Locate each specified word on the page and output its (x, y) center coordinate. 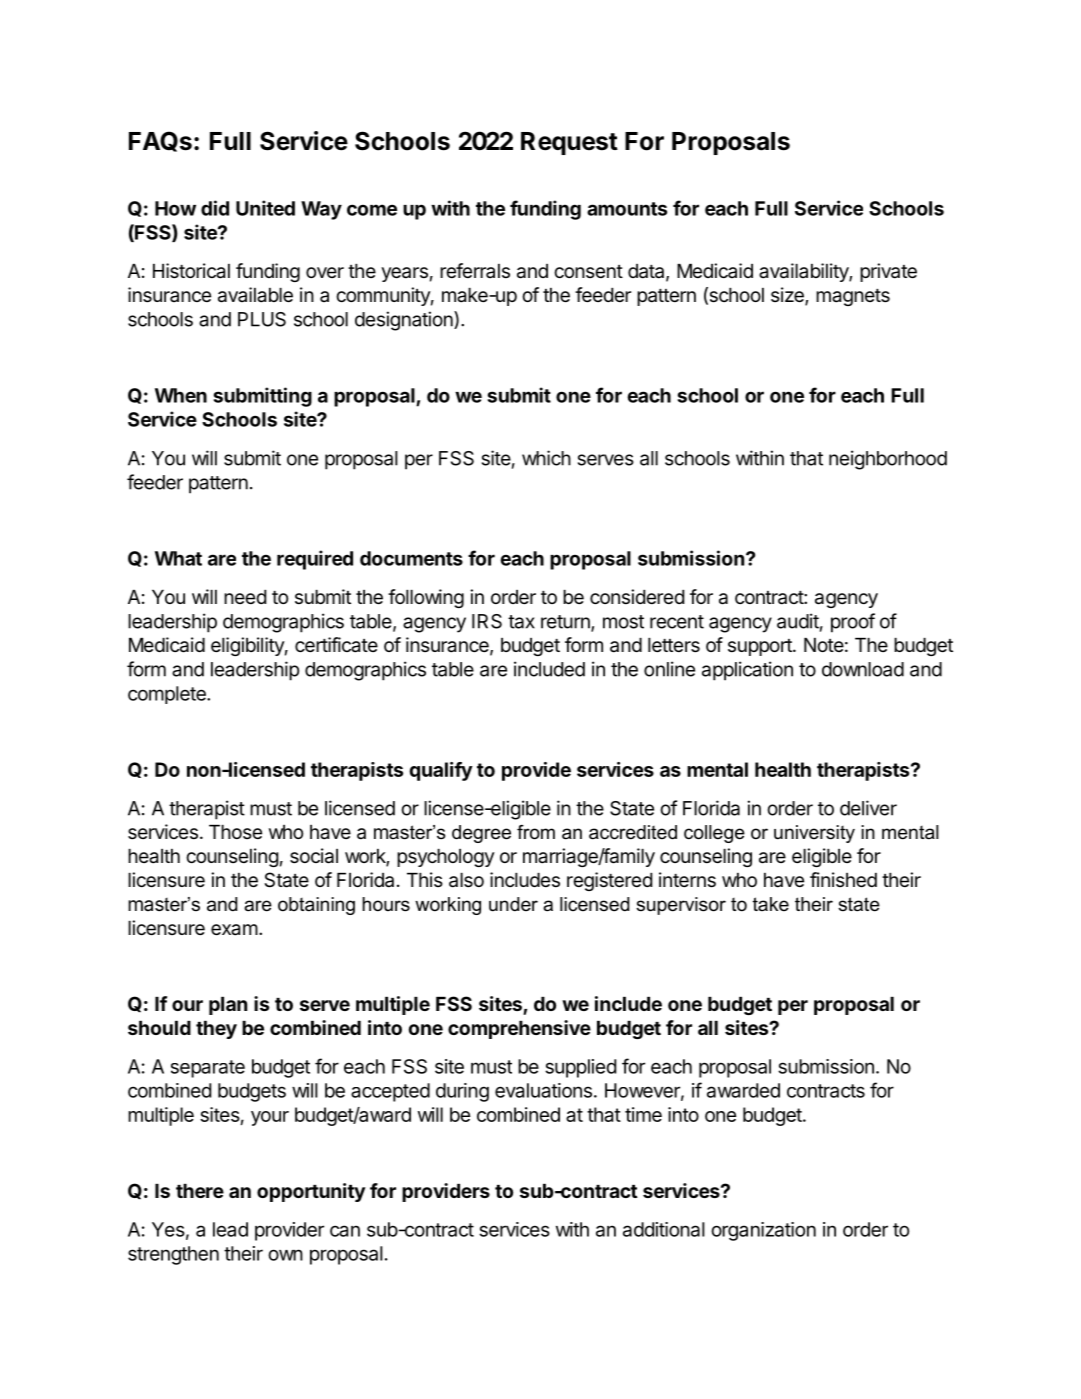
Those (235, 832)
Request (569, 143)
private (888, 272)
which (546, 458)
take (771, 904)
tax (521, 622)
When (181, 395)
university (814, 834)
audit (798, 621)
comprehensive (519, 1029)
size (788, 296)
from (536, 832)
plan (228, 1006)
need (245, 597)
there (200, 1191)
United (265, 208)
